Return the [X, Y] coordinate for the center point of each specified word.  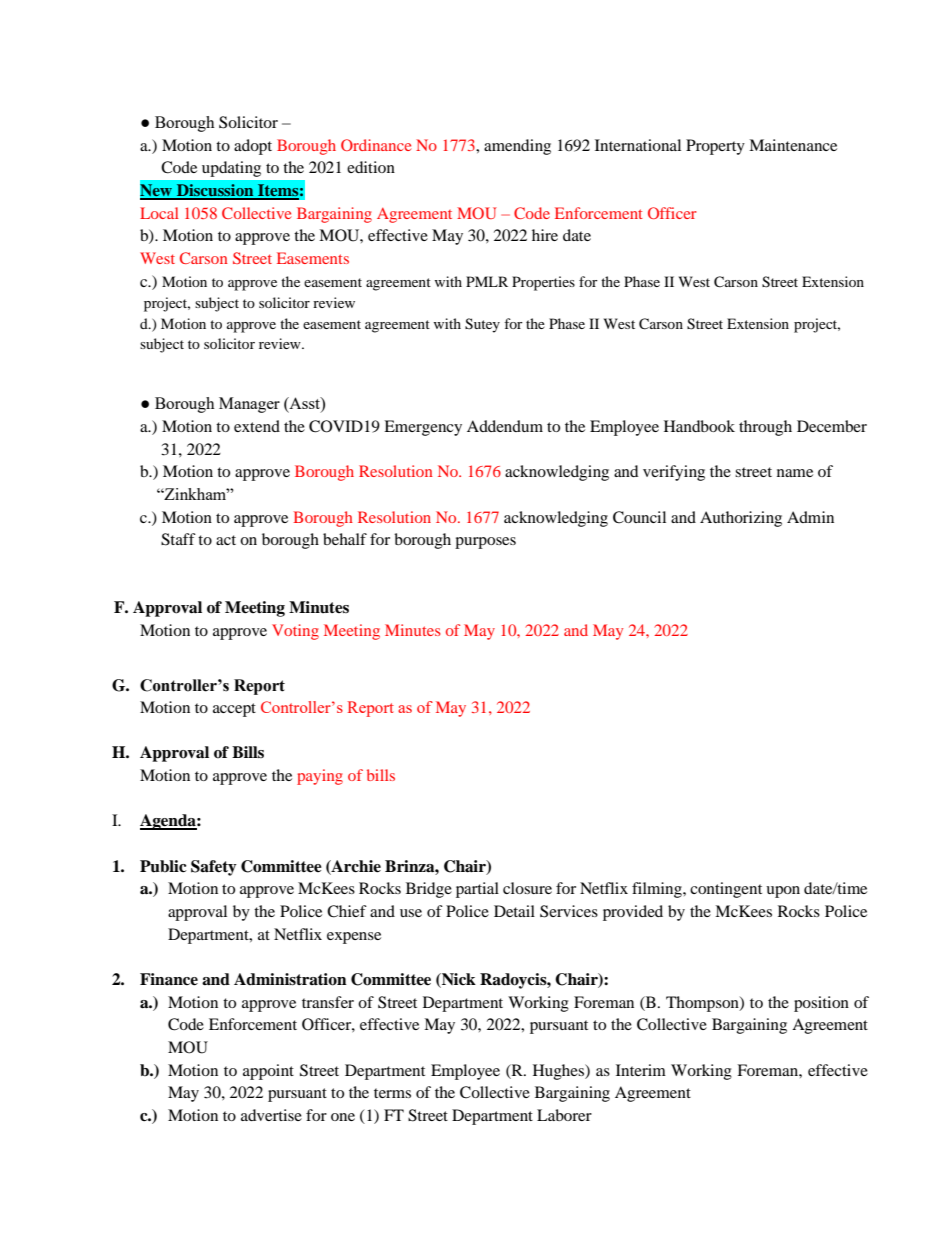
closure [527, 888]
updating [231, 169]
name [795, 473]
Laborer [564, 1115]
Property [715, 147]
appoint [268, 1072]
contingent [726, 890]
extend [257, 426]
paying [320, 777]
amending [517, 147]
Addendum [505, 426]
